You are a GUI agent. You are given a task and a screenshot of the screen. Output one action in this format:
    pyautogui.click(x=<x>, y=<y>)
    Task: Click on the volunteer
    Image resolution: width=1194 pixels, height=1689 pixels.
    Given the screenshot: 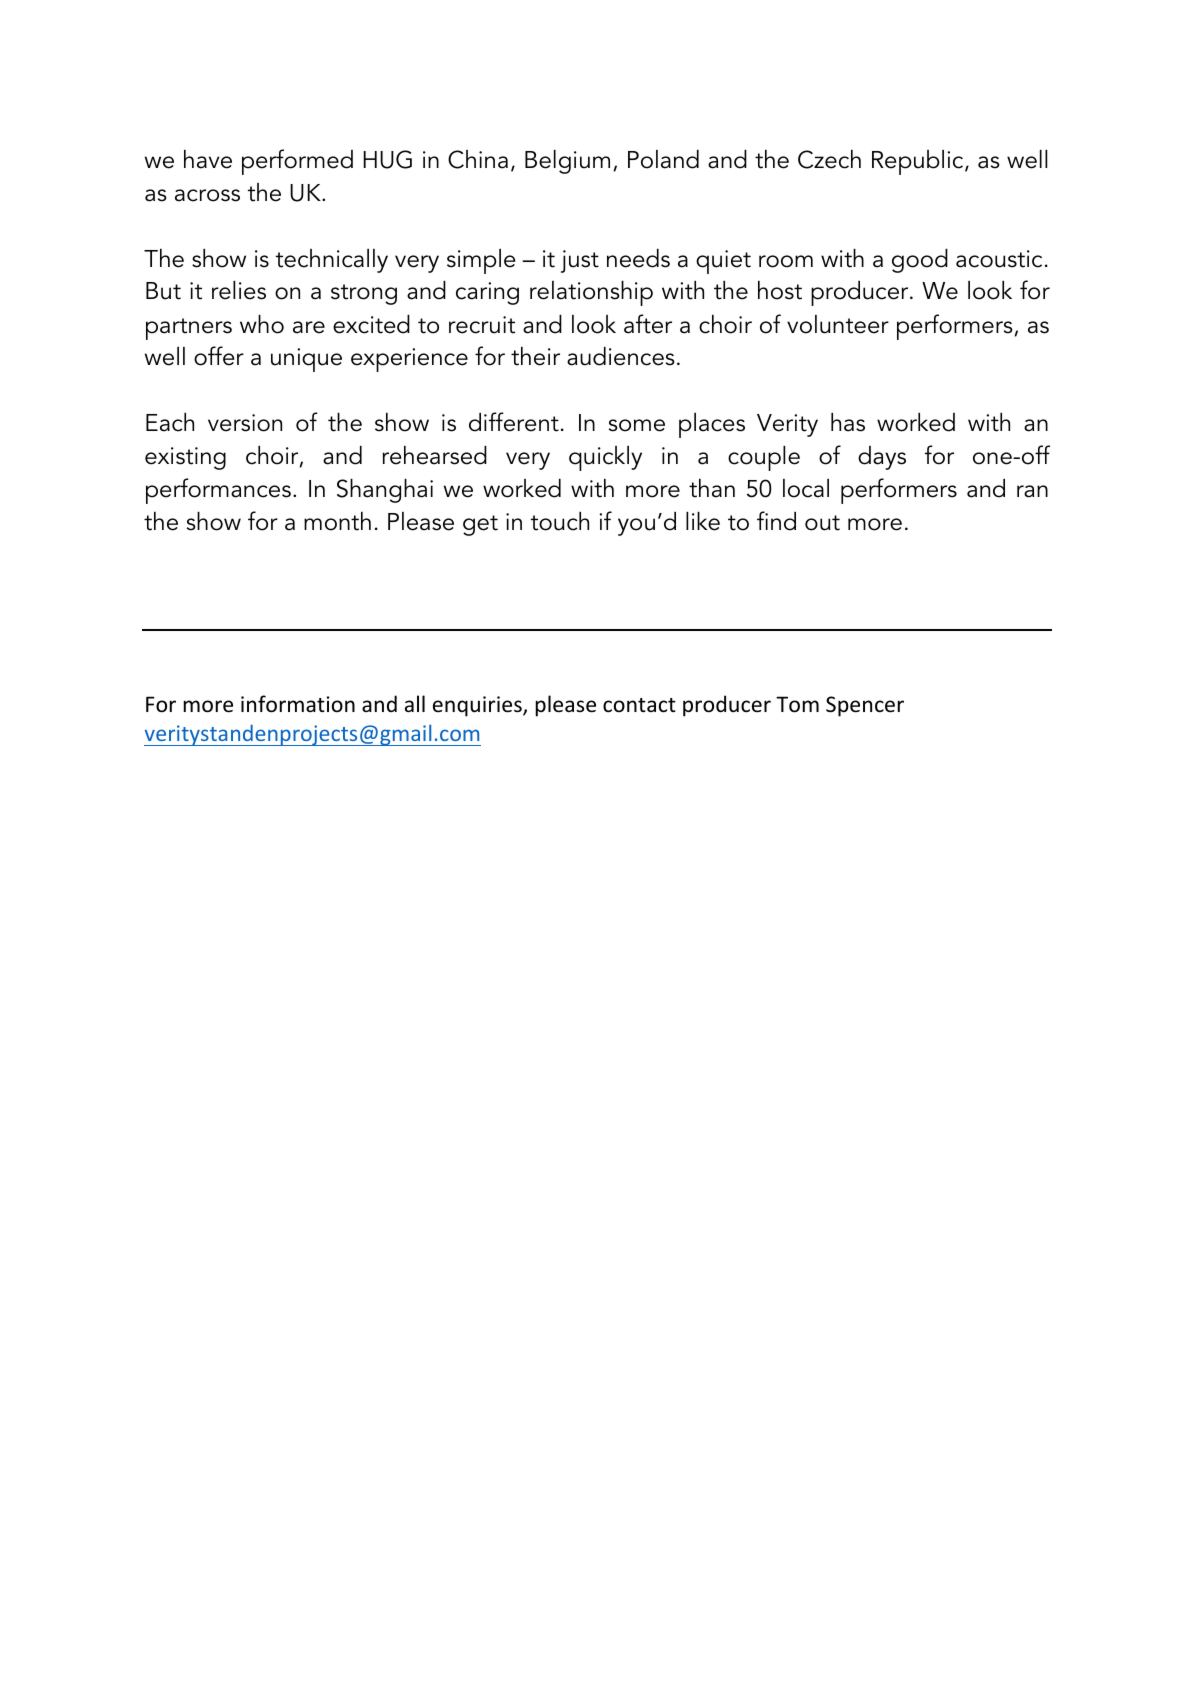 What is the action you would take?
    pyautogui.click(x=838, y=324)
